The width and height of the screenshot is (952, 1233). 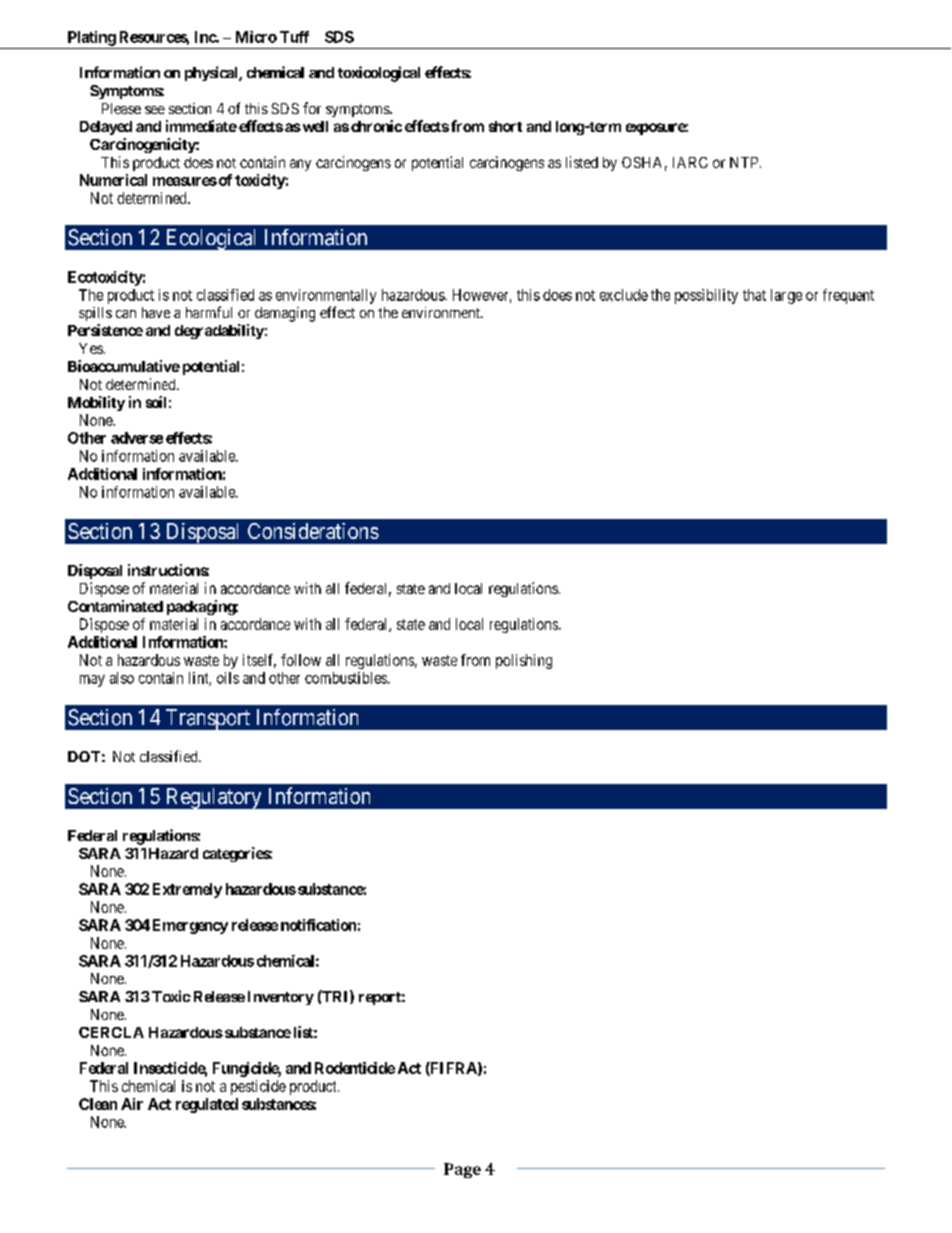 I want to click on short, so click(x=505, y=126).
